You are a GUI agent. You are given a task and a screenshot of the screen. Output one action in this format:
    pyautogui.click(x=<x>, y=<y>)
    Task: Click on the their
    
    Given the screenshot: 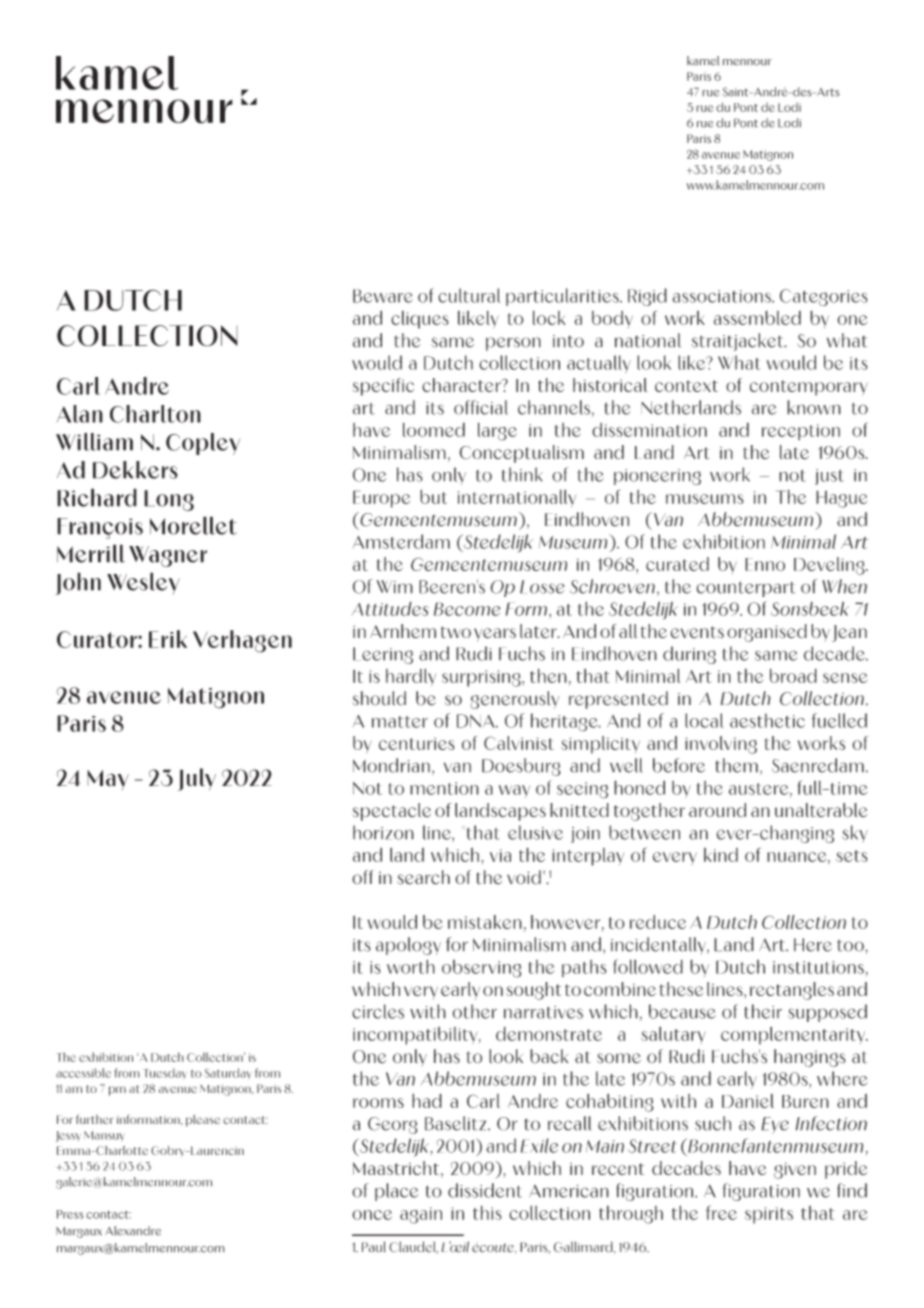 What is the action you would take?
    pyautogui.click(x=763, y=1011)
